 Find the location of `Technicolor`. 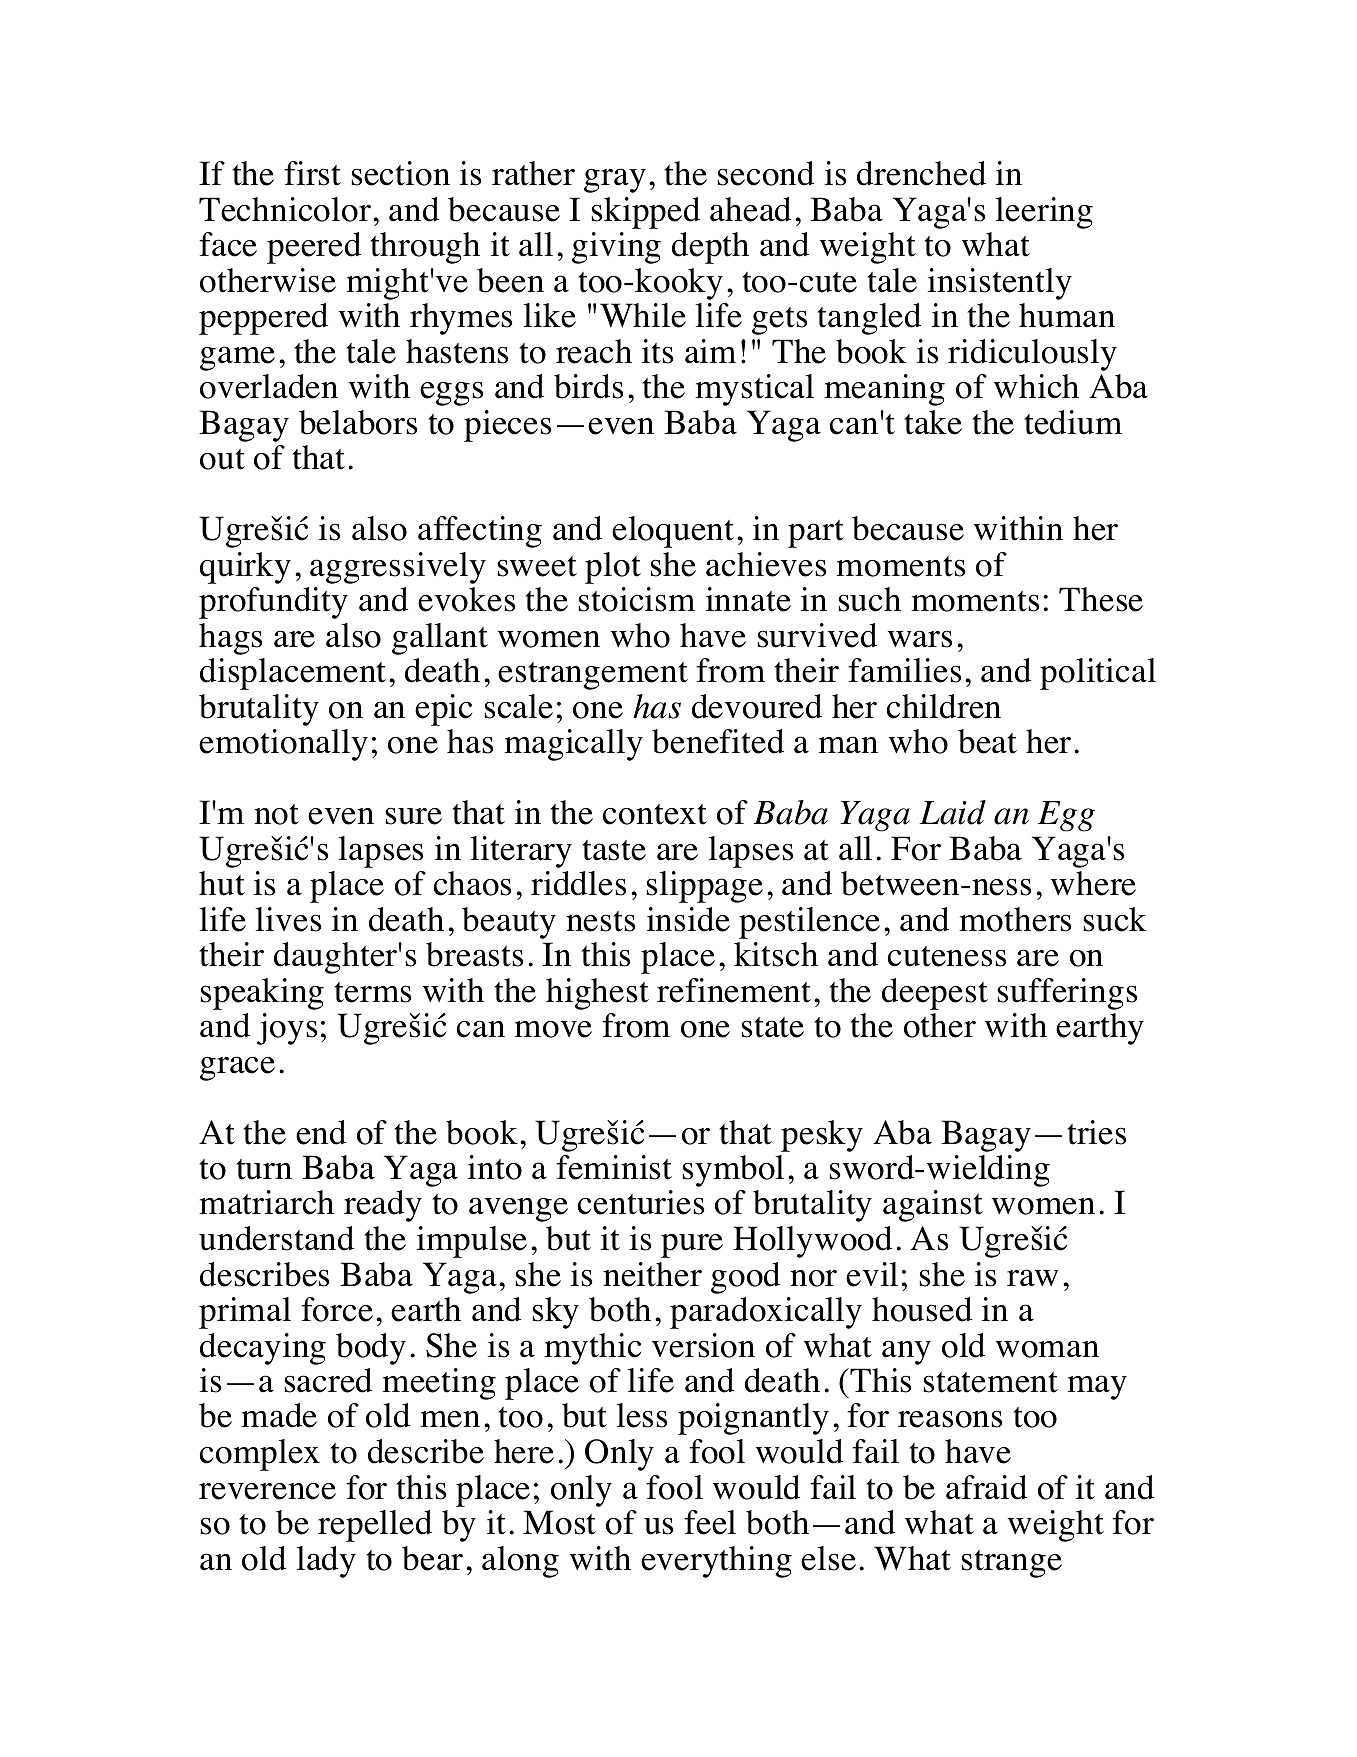

Technicolor is located at coordinates (285, 209).
